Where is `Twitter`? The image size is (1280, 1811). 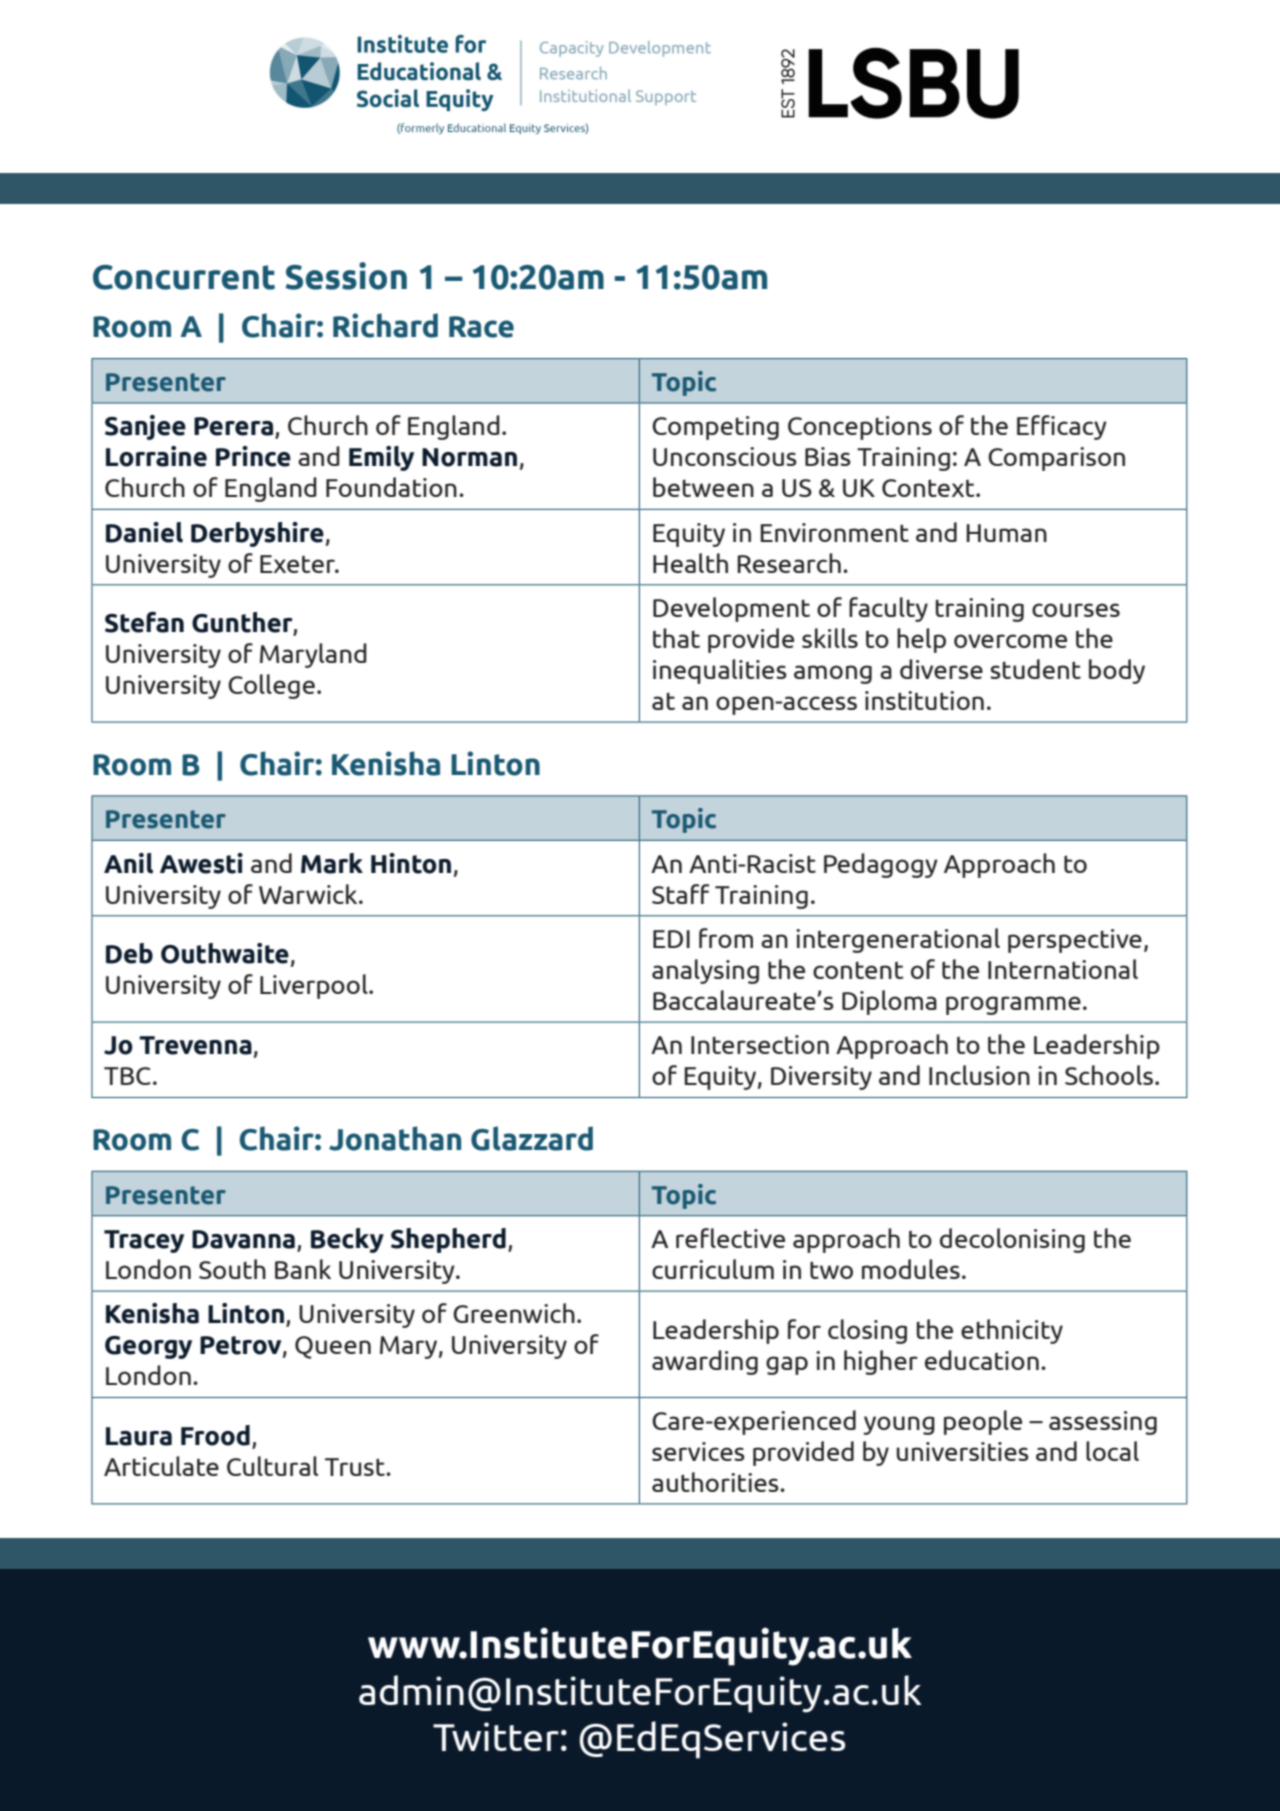
Twitter is located at coordinates (496, 1736).
